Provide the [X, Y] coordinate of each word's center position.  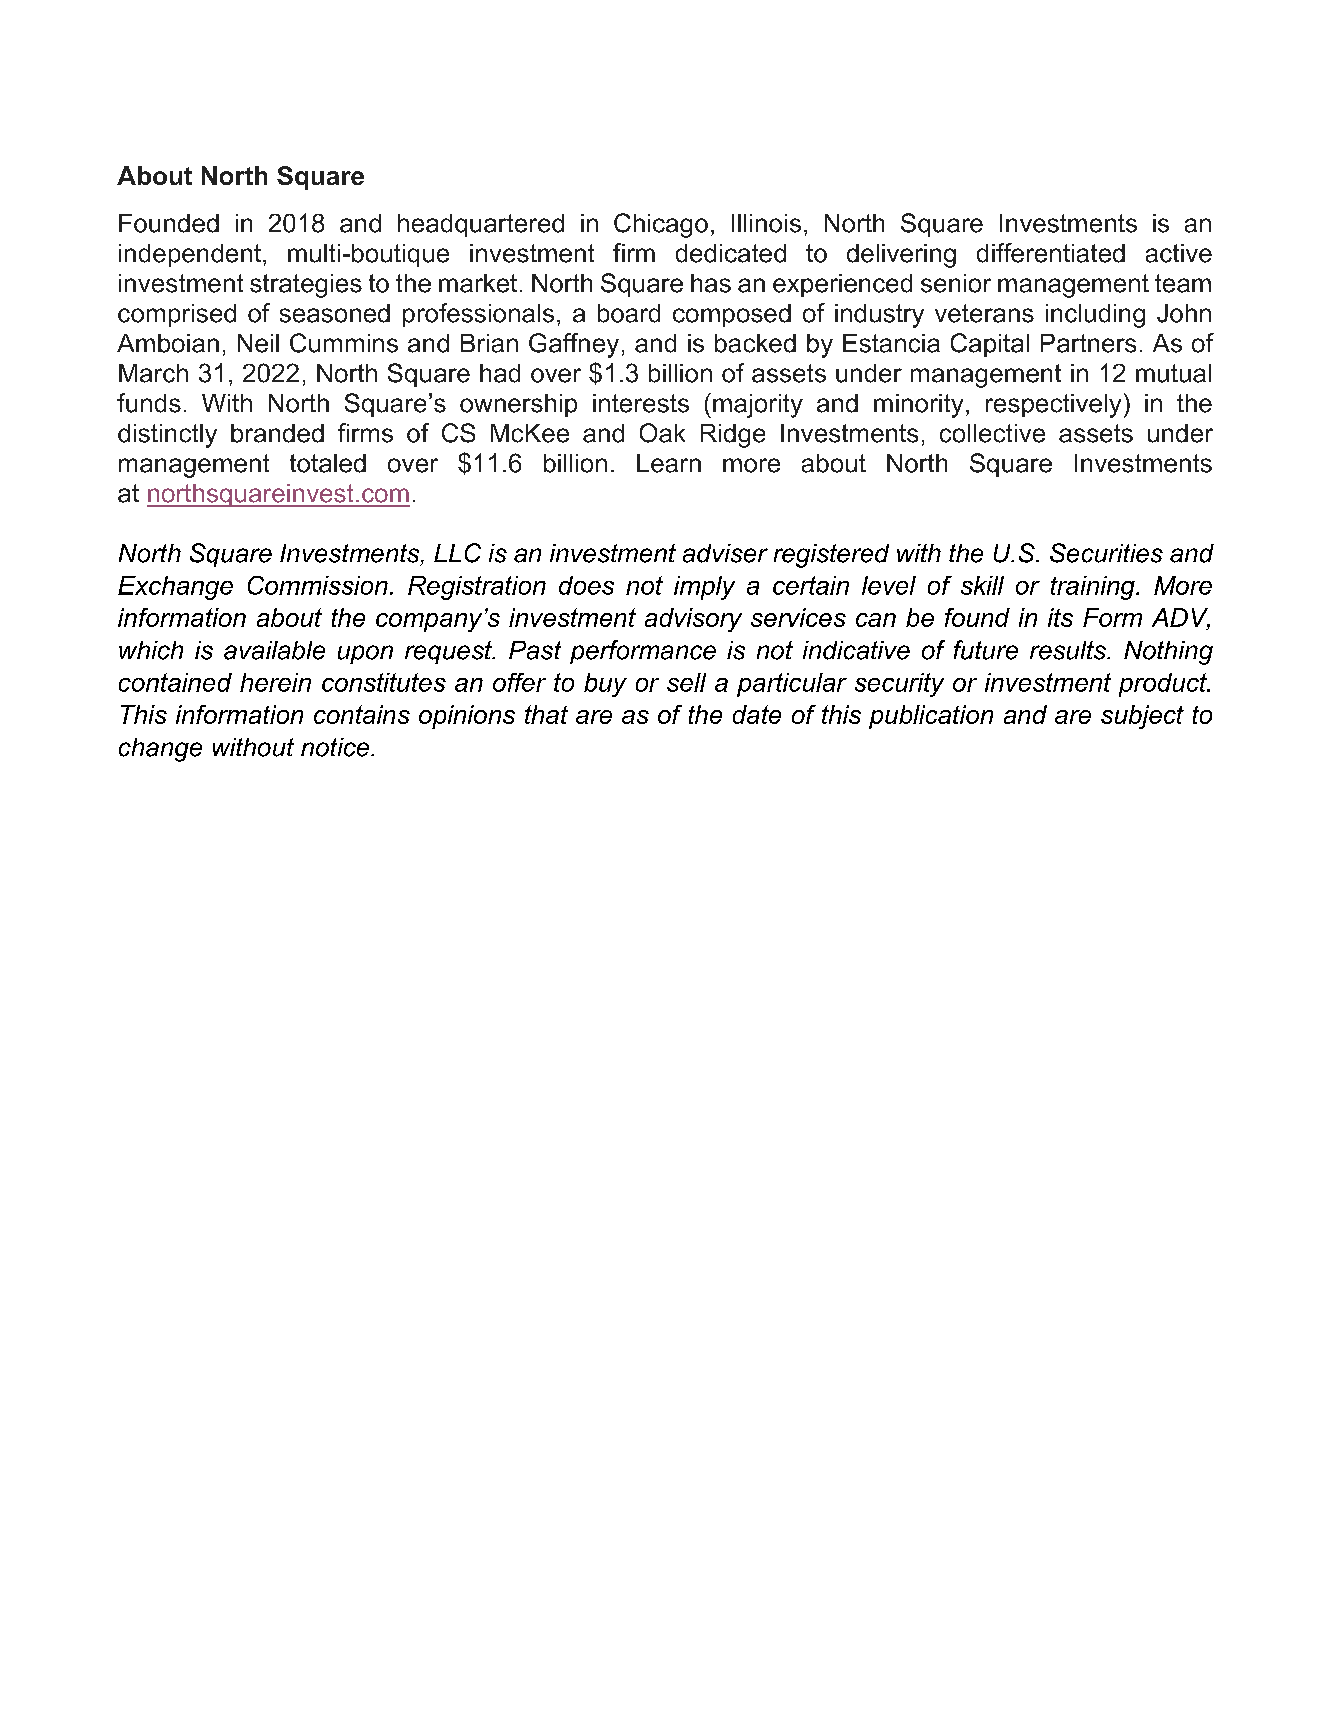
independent [191, 255]
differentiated [1051, 253]
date [757, 714]
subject [1142, 717]
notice [336, 747]
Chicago [661, 225]
